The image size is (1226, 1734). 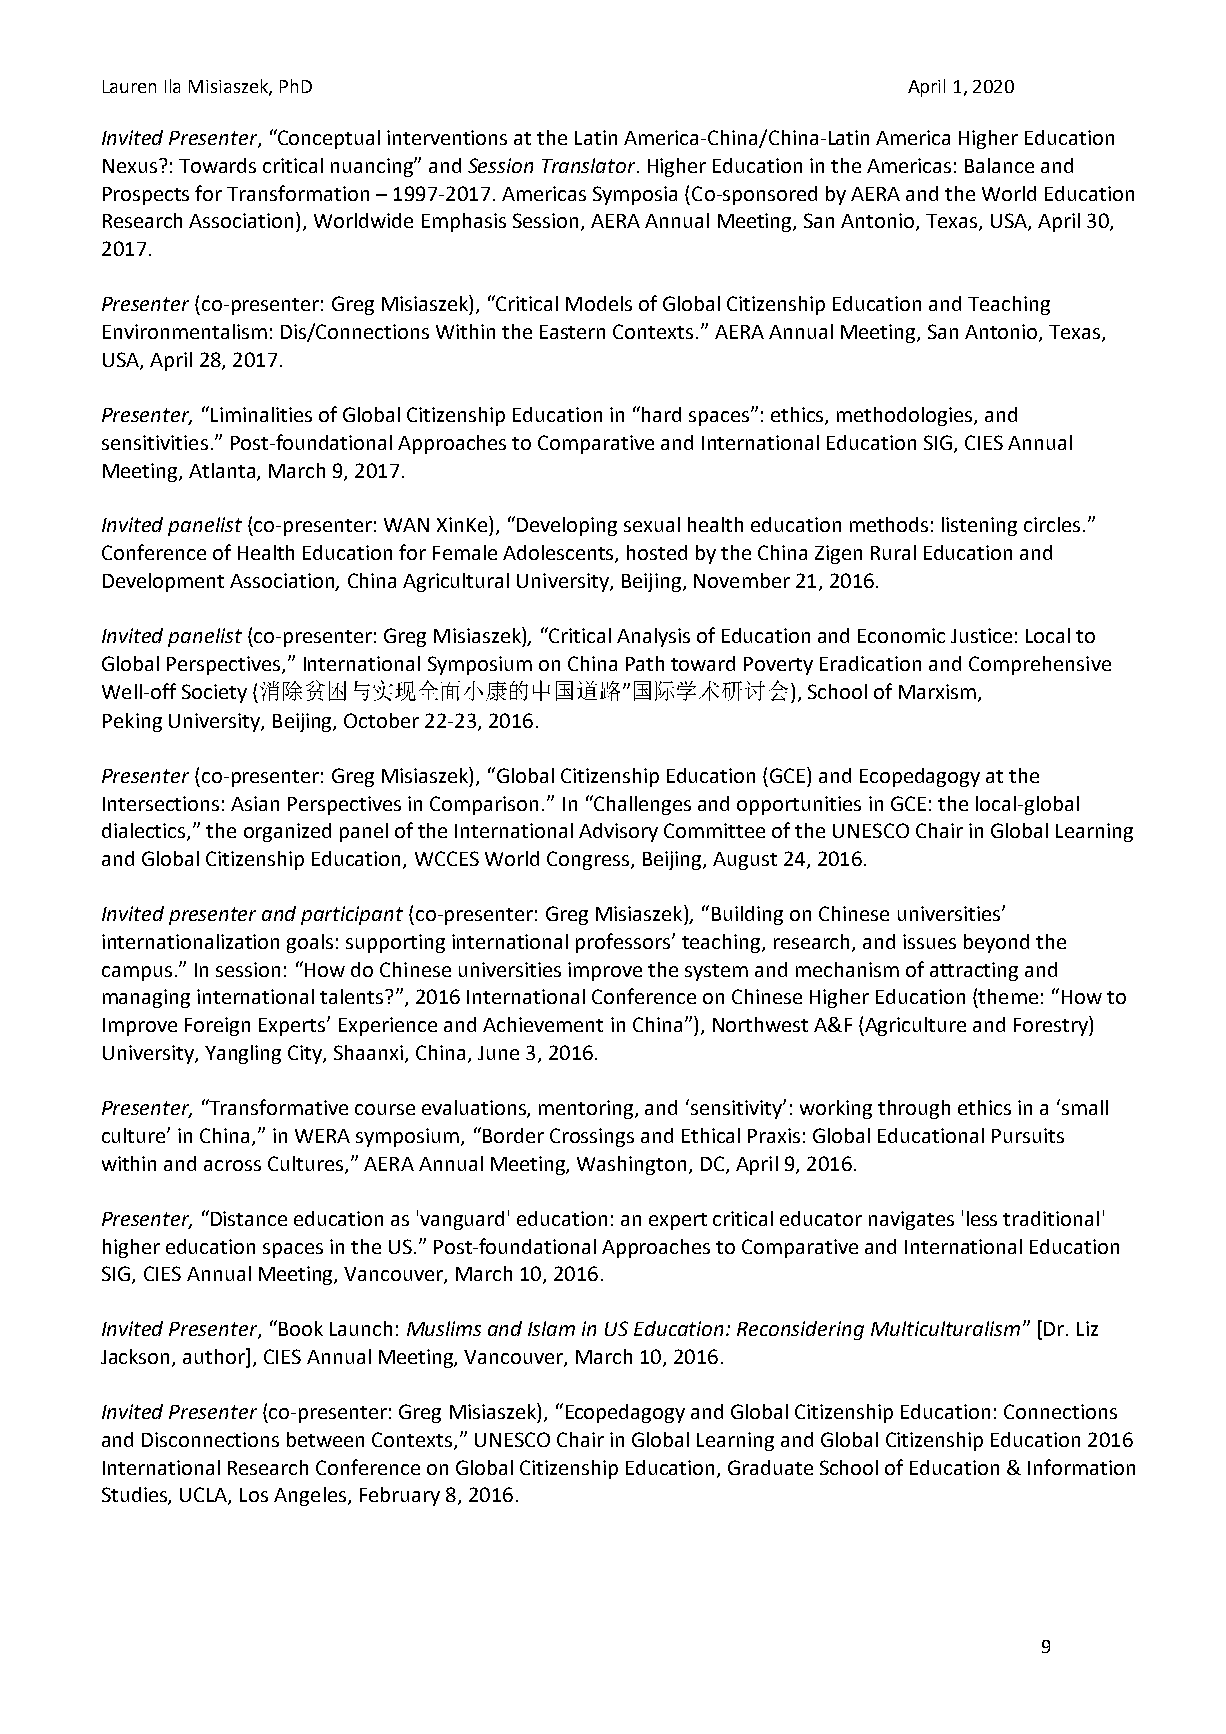 I want to click on Challenges, so click(x=641, y=805).
